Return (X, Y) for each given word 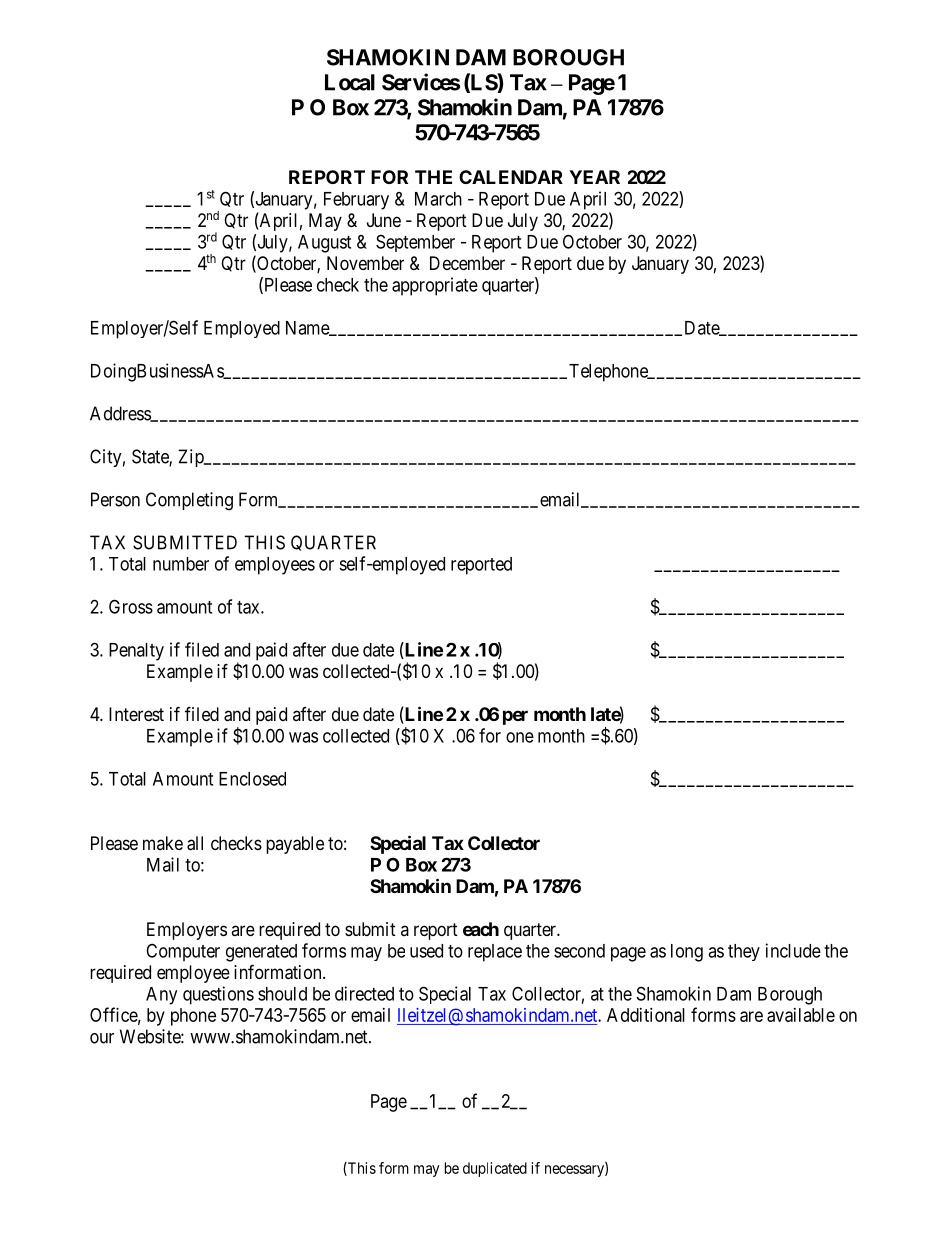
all (195, 843)
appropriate (435, 286)
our (102, 1038)
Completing (189, 501)
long (687, 953)
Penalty (136, 652)
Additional (646, 1015)
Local (350, 82)
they (744, 952)
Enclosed (252, 779)
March (438, 199)
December (467, 263)
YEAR (594, 177)
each (481, 929)
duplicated (495, 1169)
